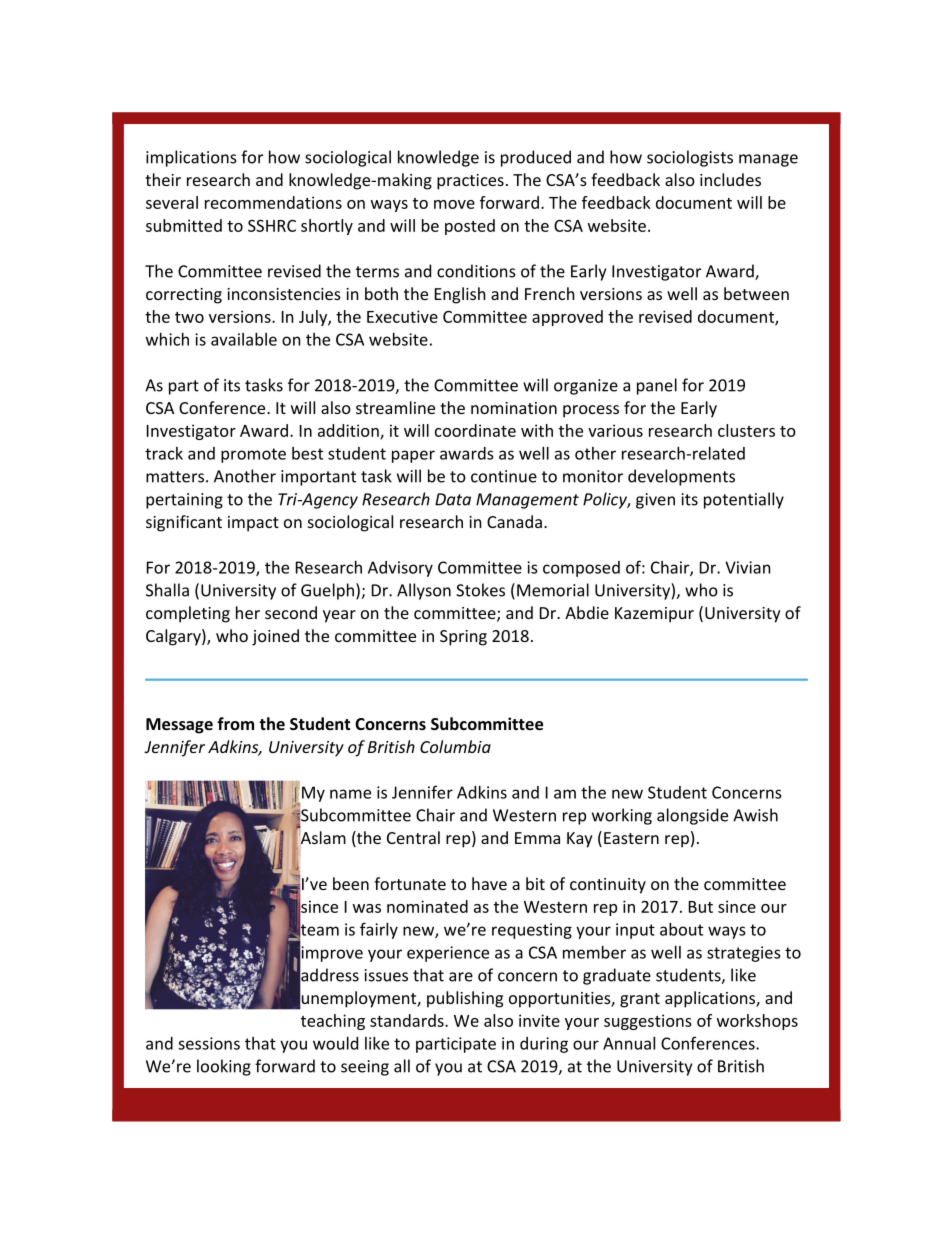  Describe the element at coordinates (470, 182) in the image. I see `practices` at that location.
